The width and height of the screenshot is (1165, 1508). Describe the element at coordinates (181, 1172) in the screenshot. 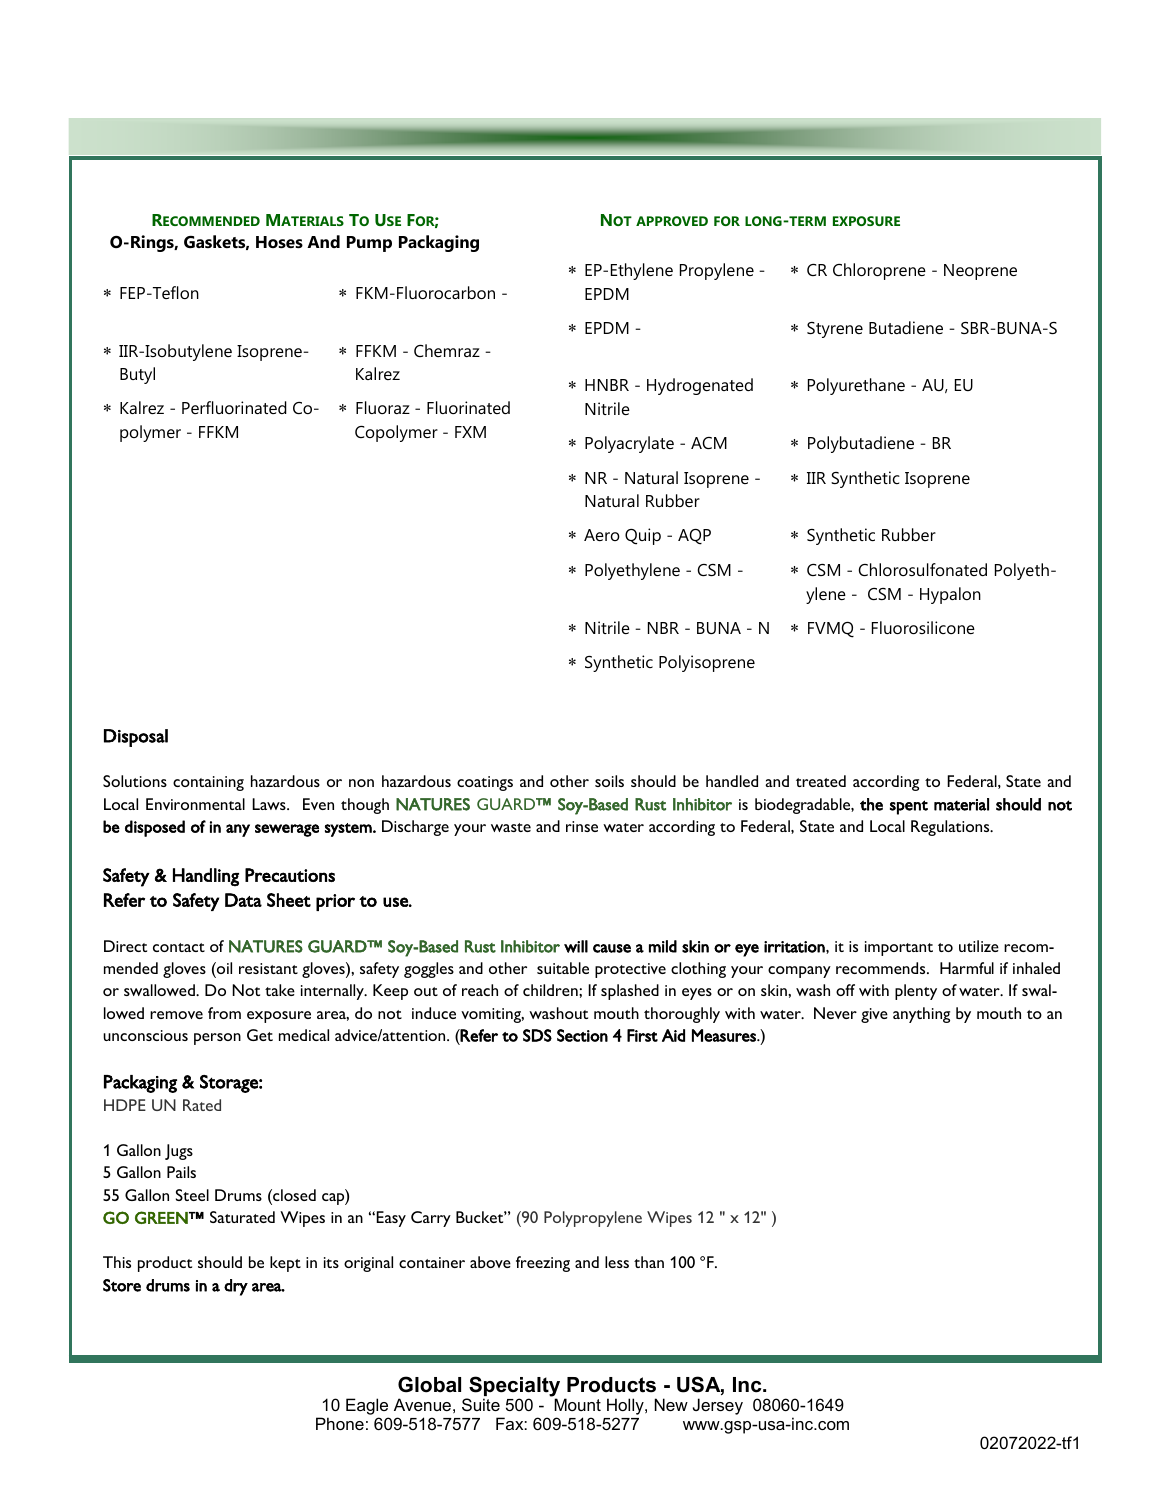

I see `Pails` at that location.
